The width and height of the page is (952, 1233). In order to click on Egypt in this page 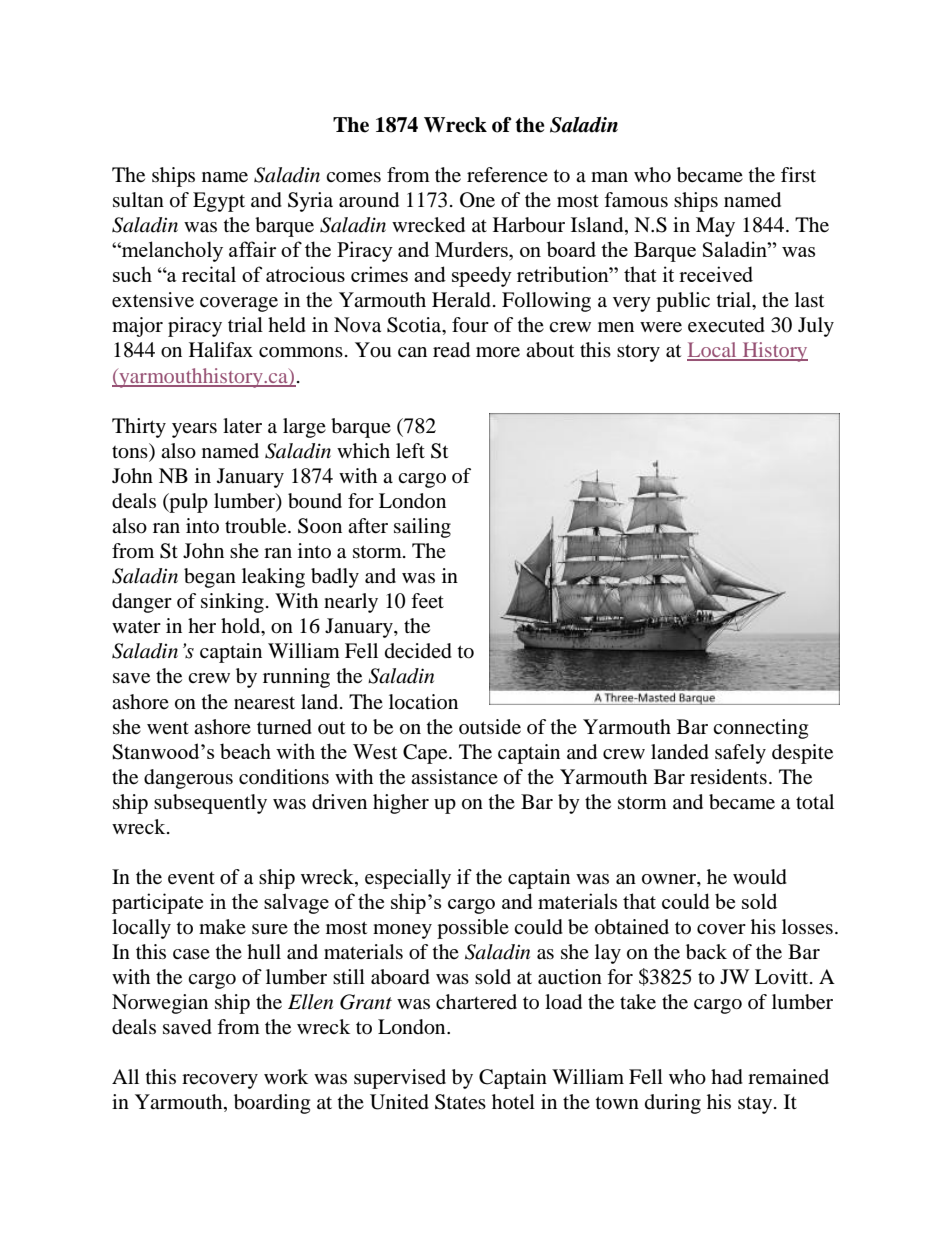, I will do `click(219, 202)`.
